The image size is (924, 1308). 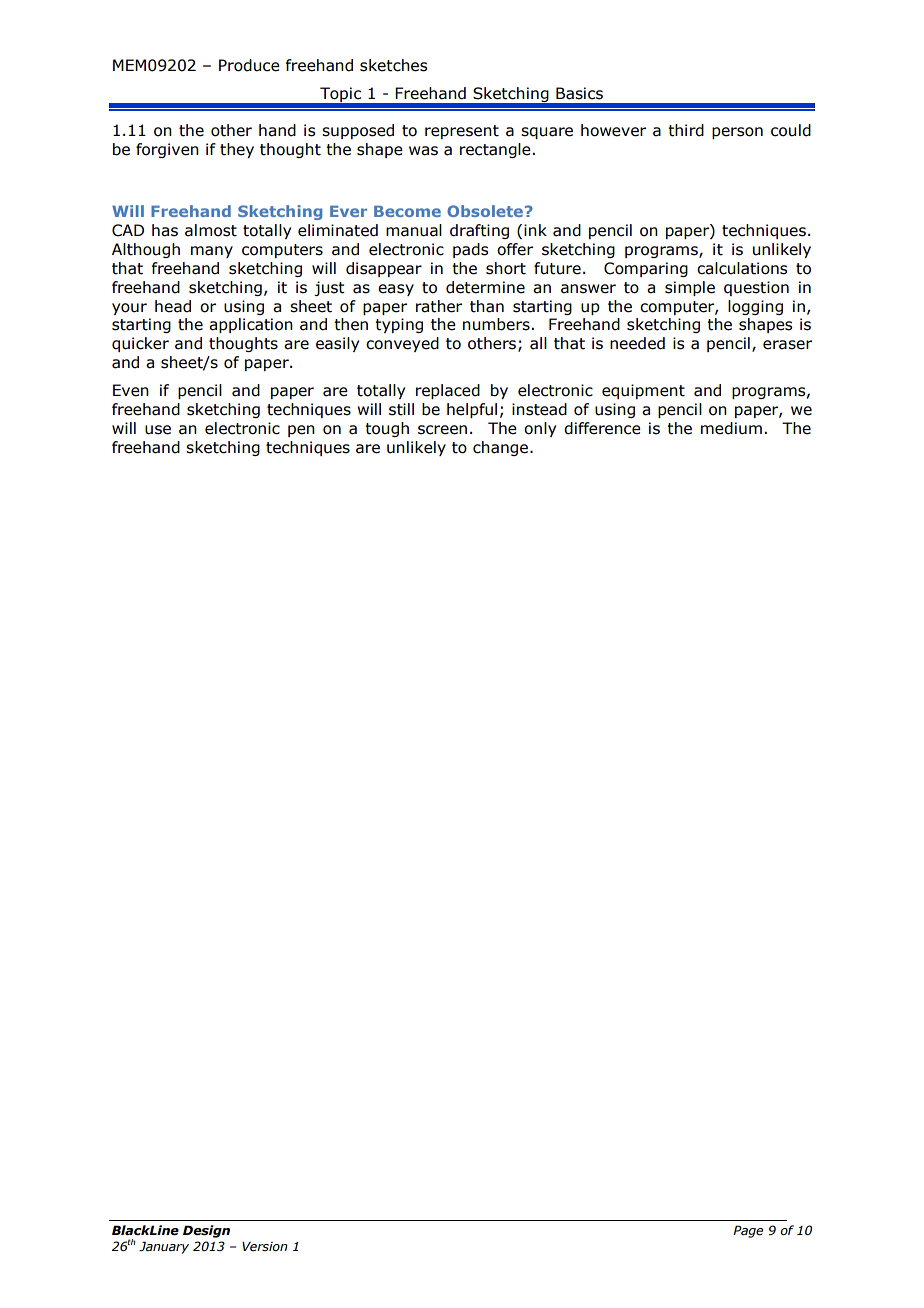 What do you see at coordinates (500, 448) in the screenshot?
I see `change` at bounding box center [500, 448].
